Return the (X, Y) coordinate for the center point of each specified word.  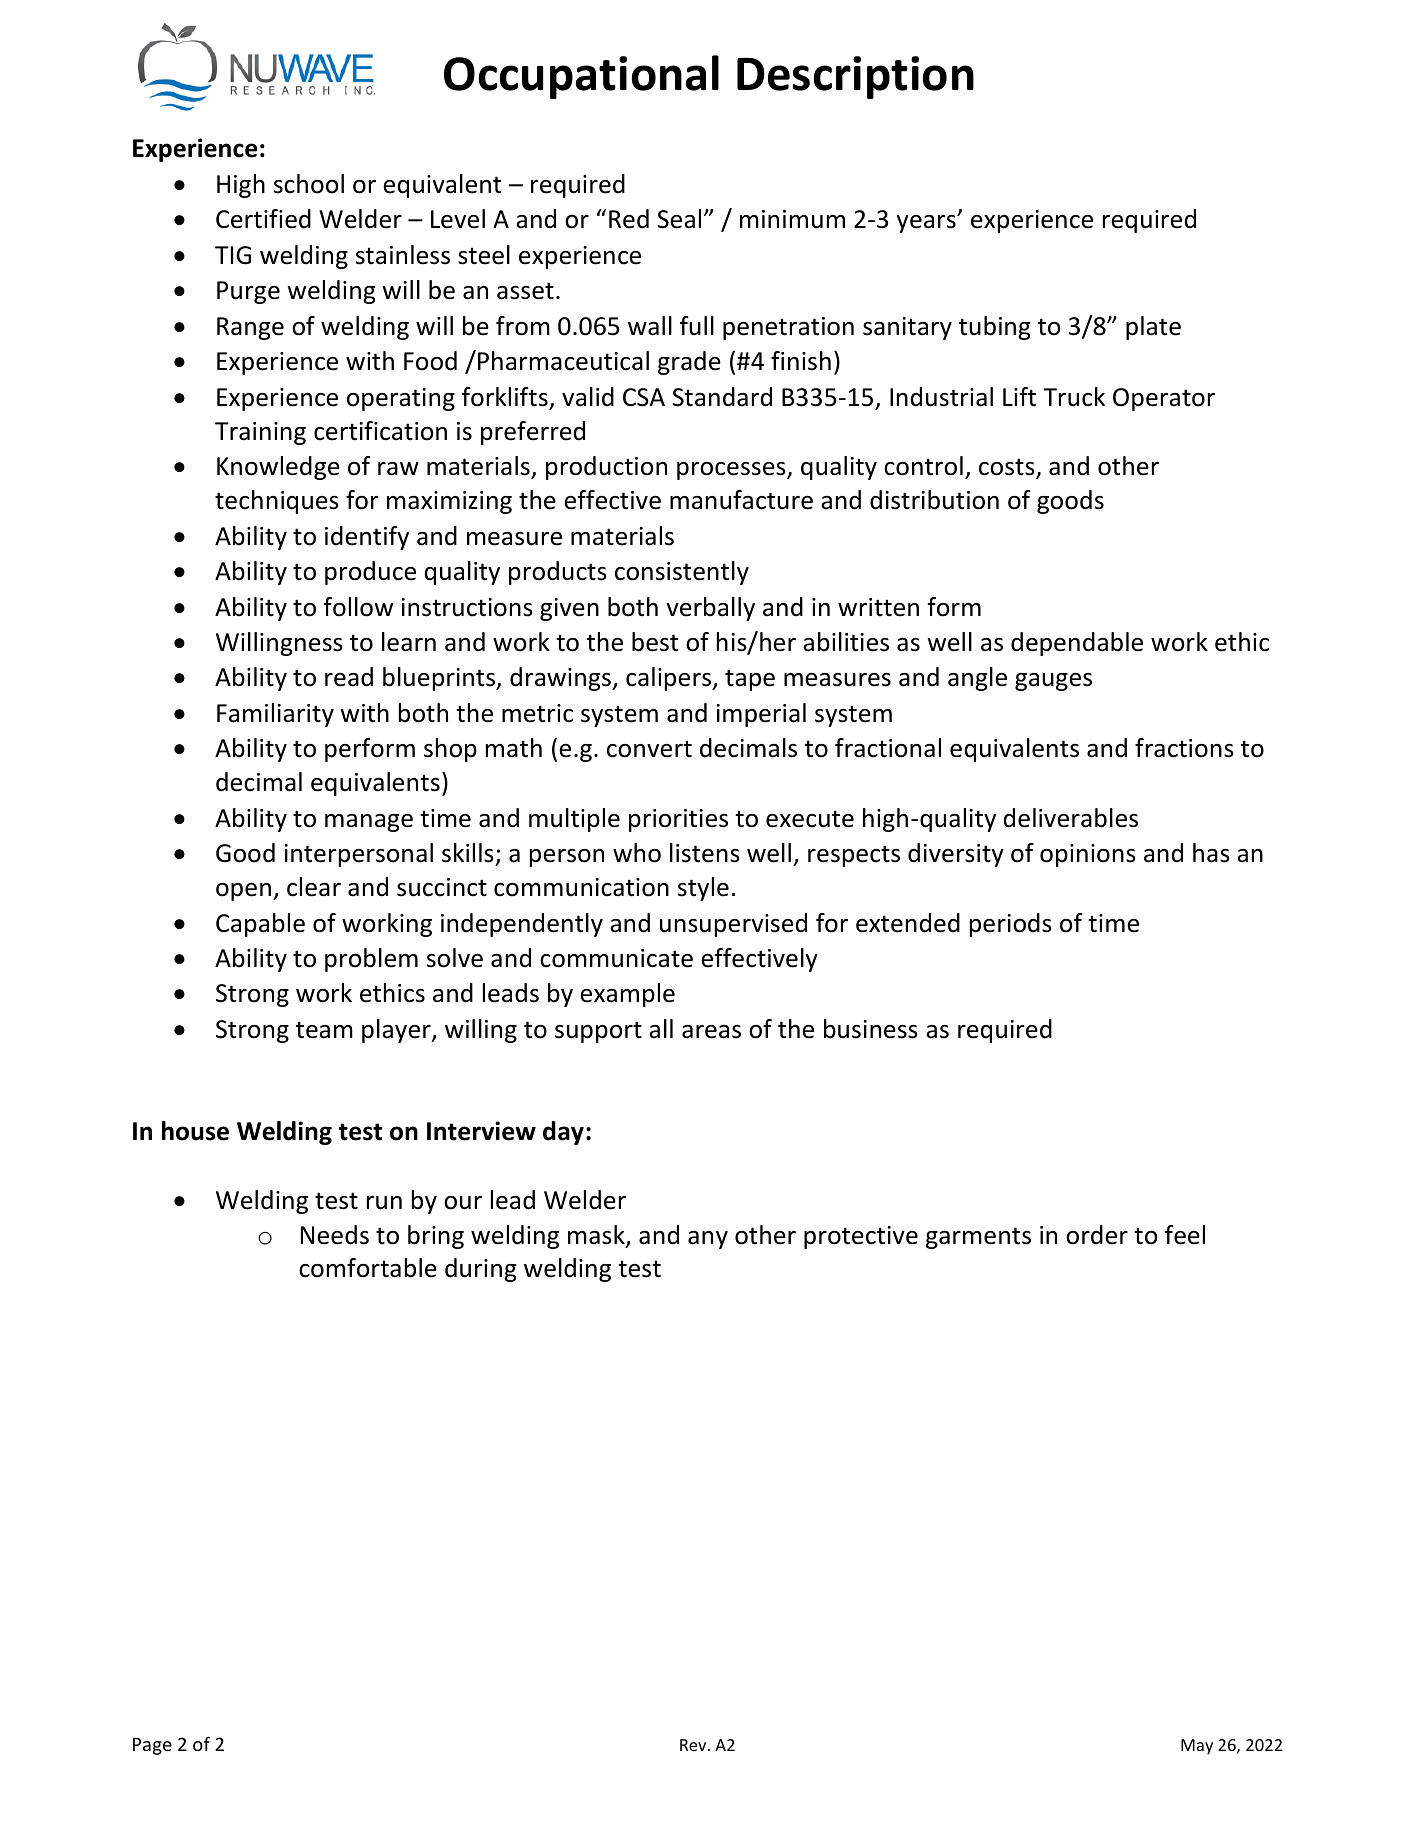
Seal (679, 219)
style (703, 889)
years (927, 224)
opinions (1088, 855)
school (309, 184)
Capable (260, 925)
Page (152, 1746)
